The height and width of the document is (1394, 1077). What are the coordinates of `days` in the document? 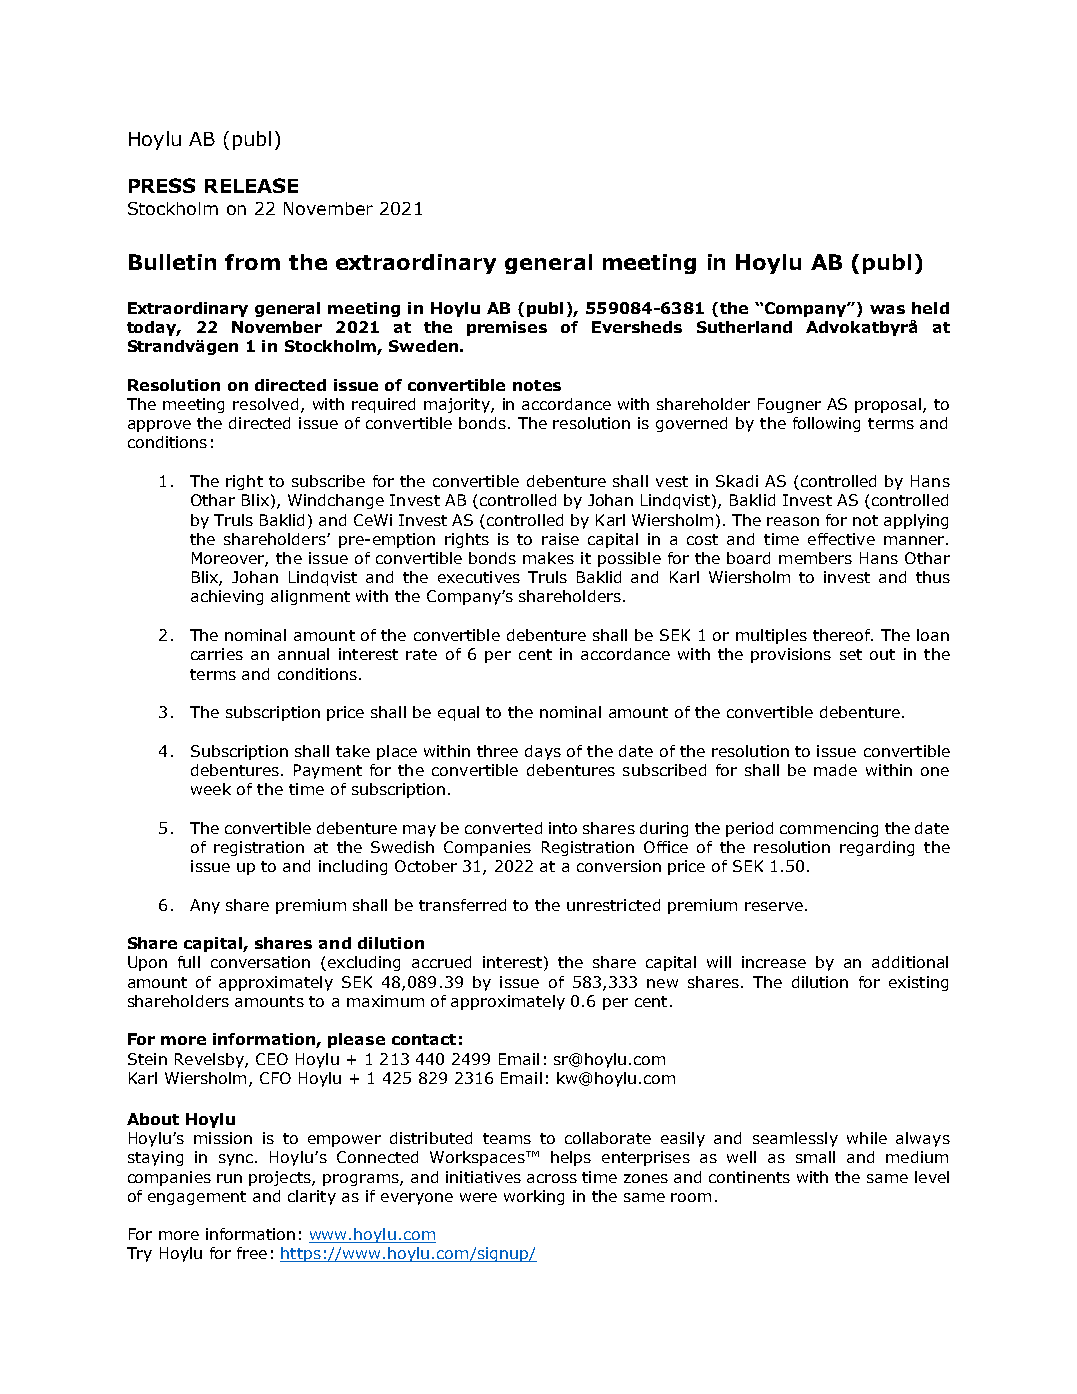 It's located at (543, 752).
